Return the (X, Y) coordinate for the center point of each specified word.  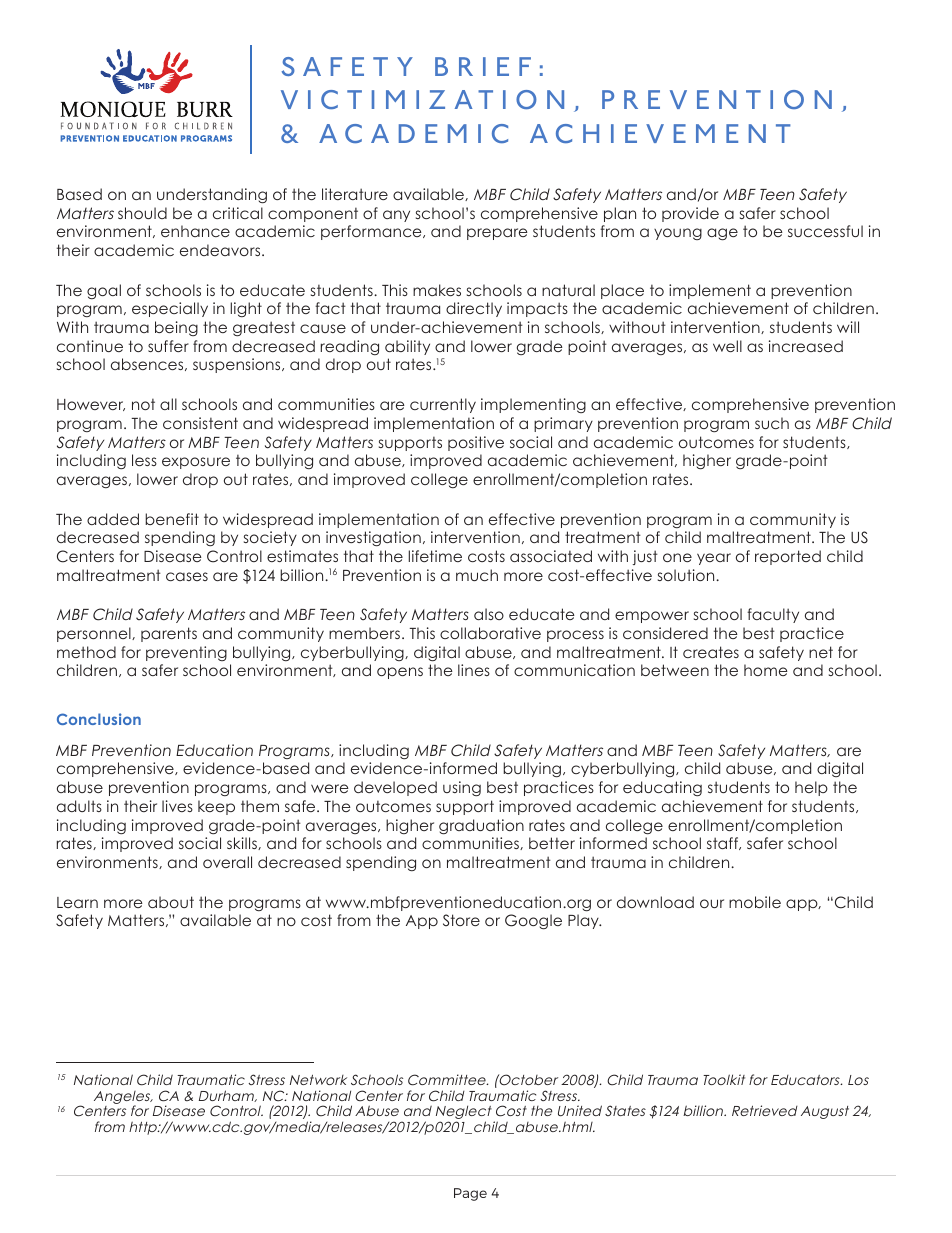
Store (461, 920)
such (772, 423)
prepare (497, 234)
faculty (773, 615)
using (462, 788)
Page (470, 1194)
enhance (195, 231)
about (171, 902)
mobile (755, 902)
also (489, 614)
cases (187, 576)
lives (177, 806)
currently (443, 405)
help (811, 788)
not (143, 404)
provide (690, 214)
